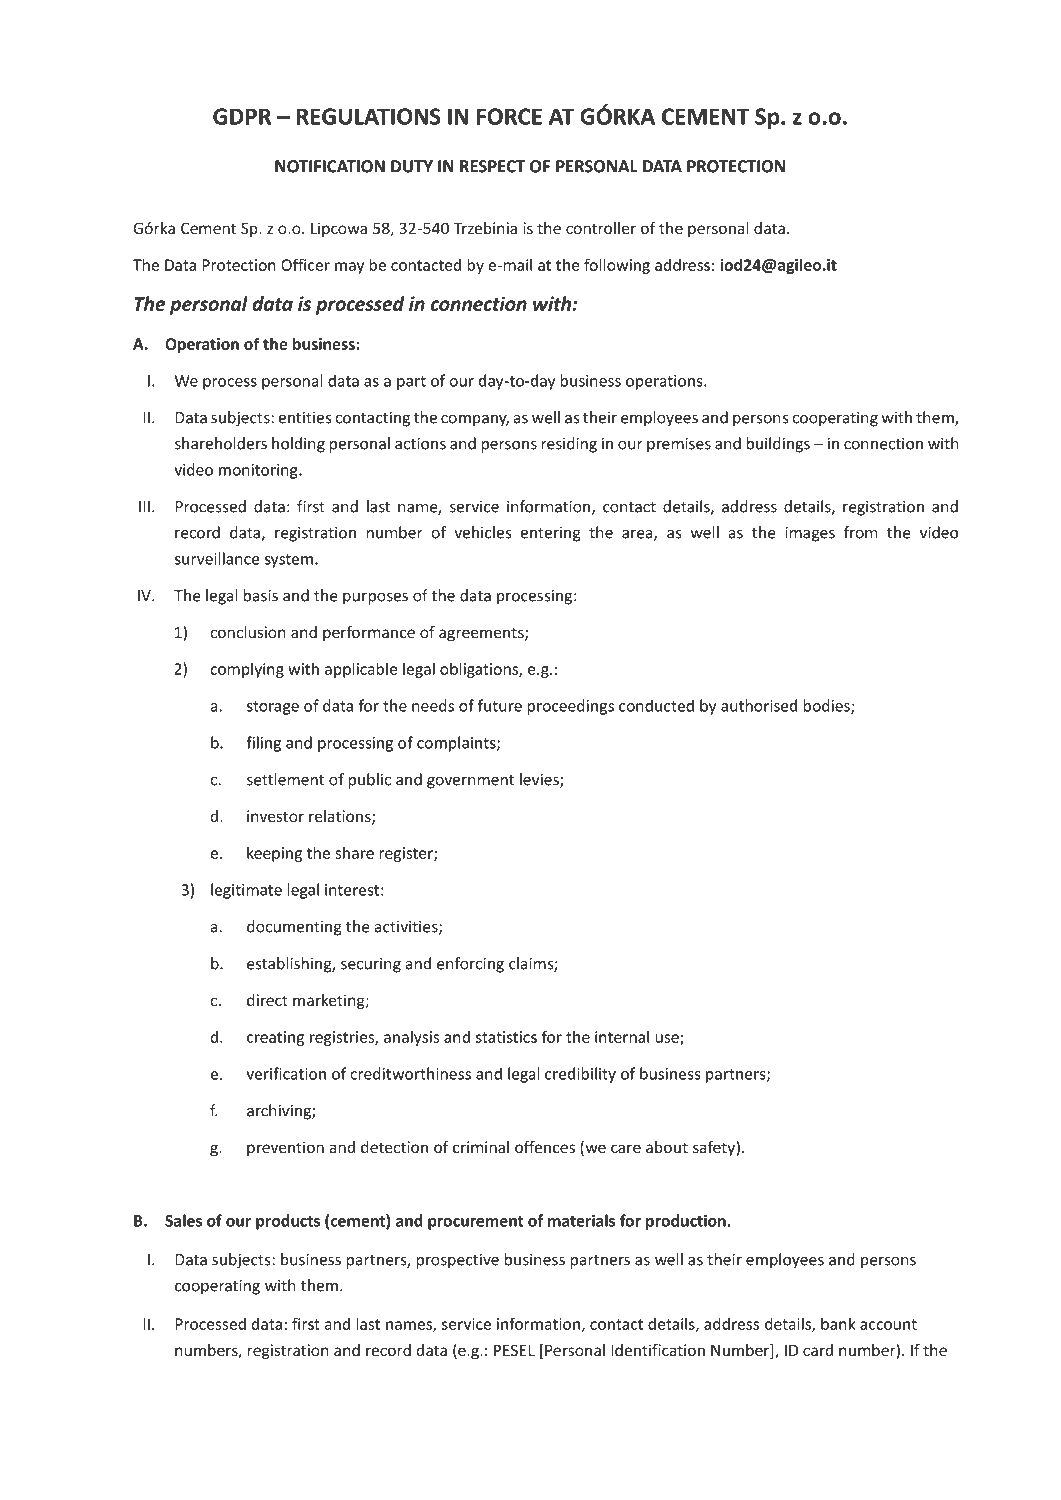 The image size is (1061, 1500). What do you see at coordinates (838, 1323) in the document?
I see `bank` at bounding box center [838, 1323].
